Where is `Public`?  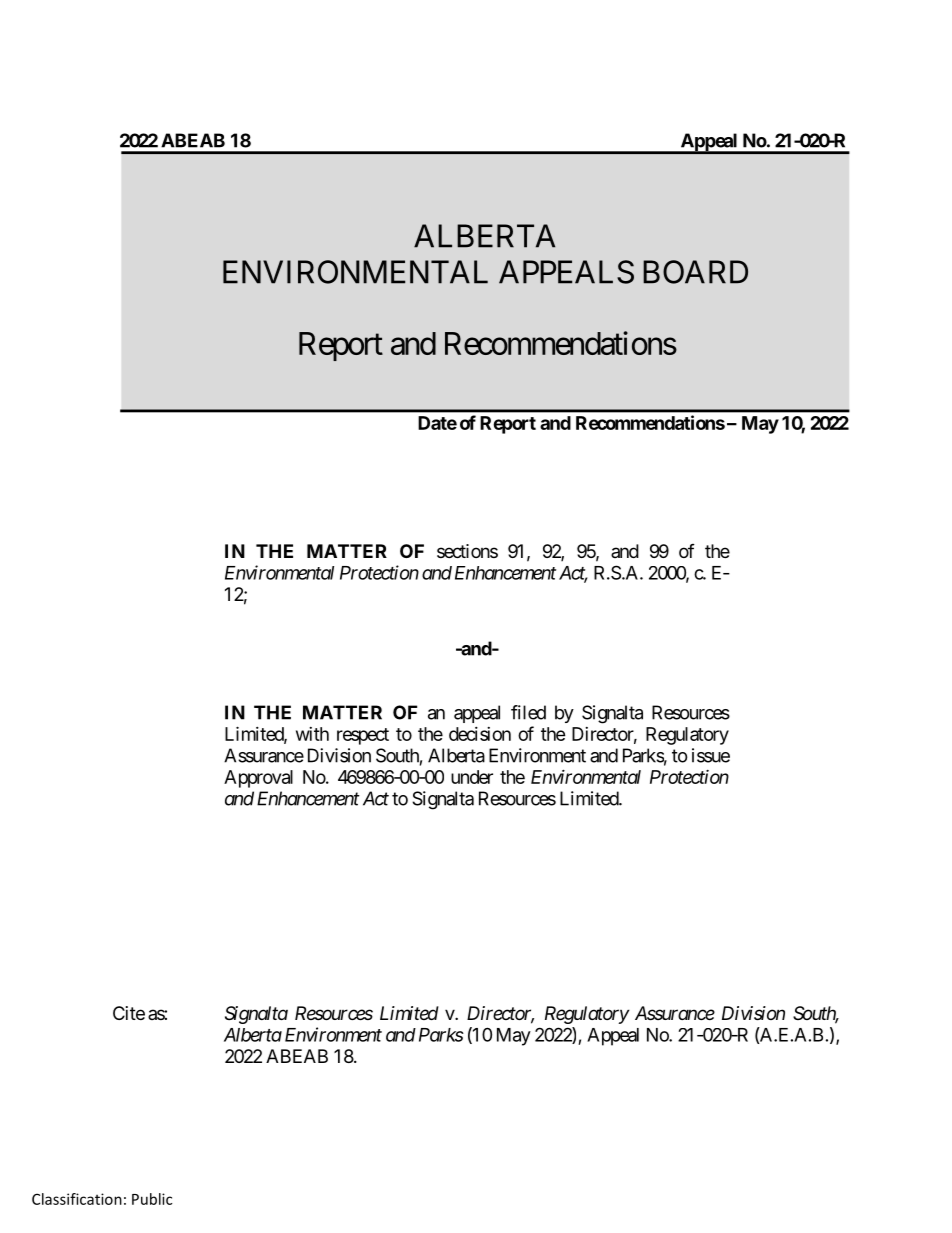 Public is located at coordinates (152, 1199).
